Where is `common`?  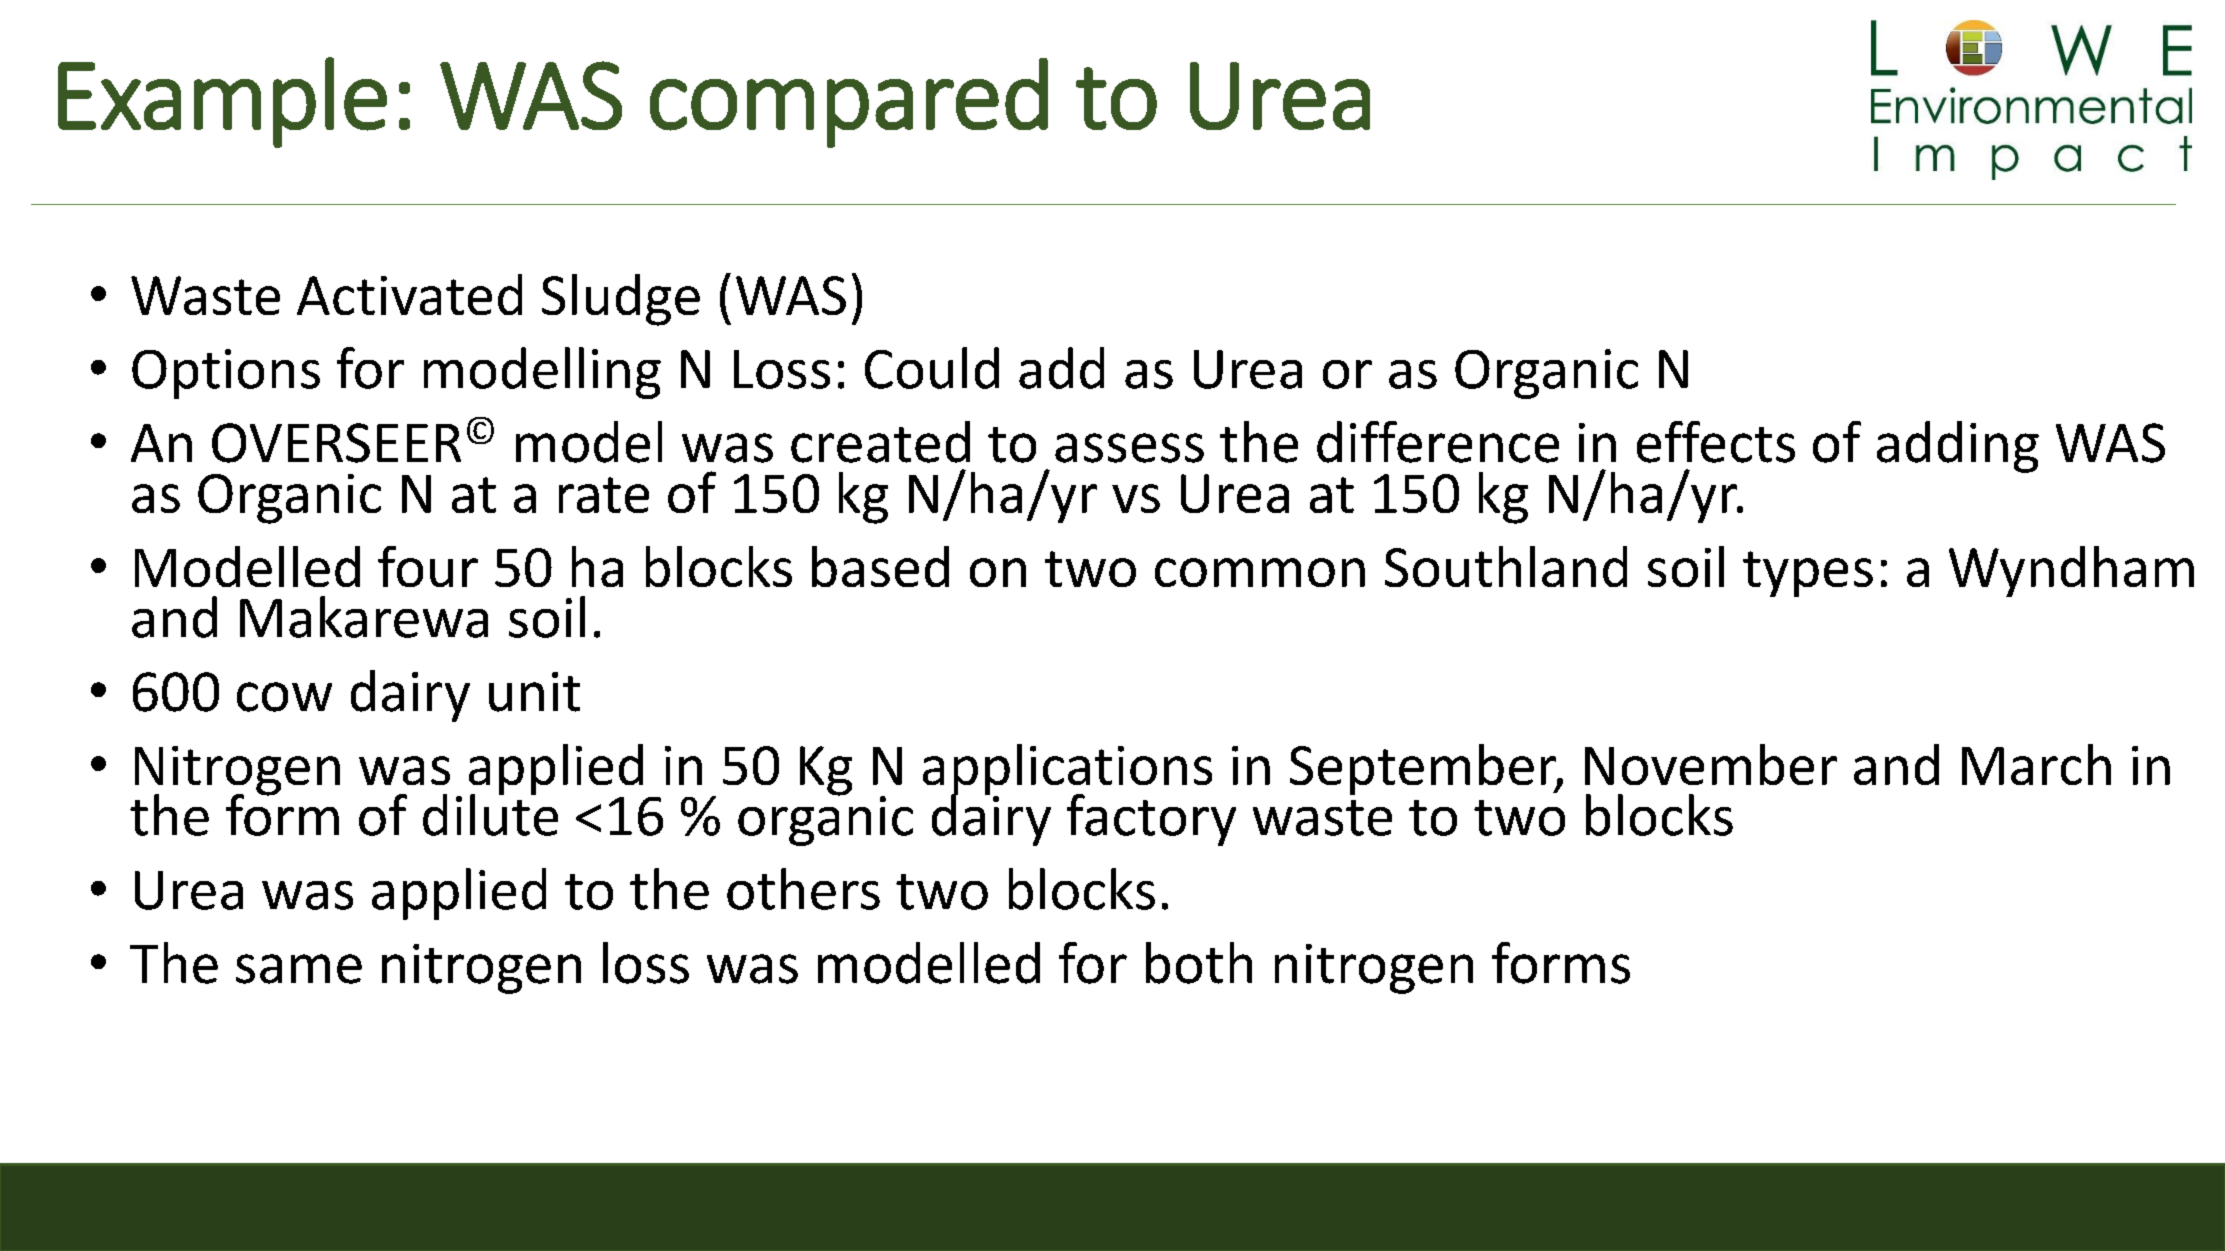 common is located at coordinates (1260, 572).
